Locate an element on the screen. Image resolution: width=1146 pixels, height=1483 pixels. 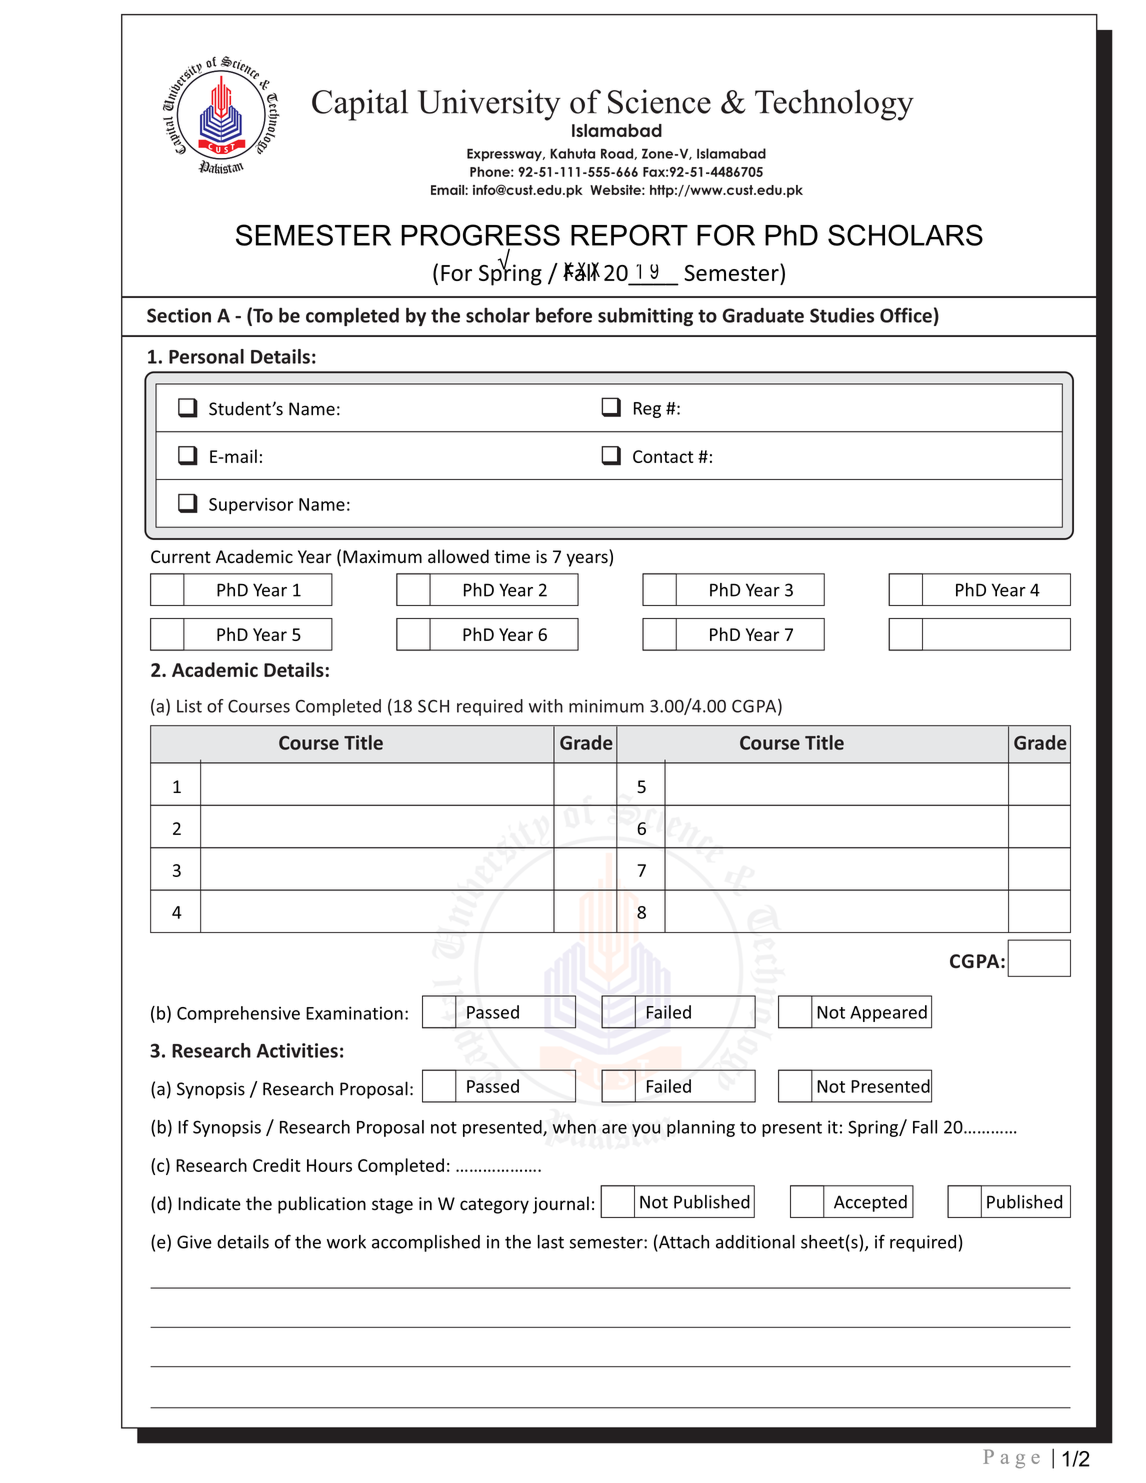
Contact is located at coordinates (663, 456).
